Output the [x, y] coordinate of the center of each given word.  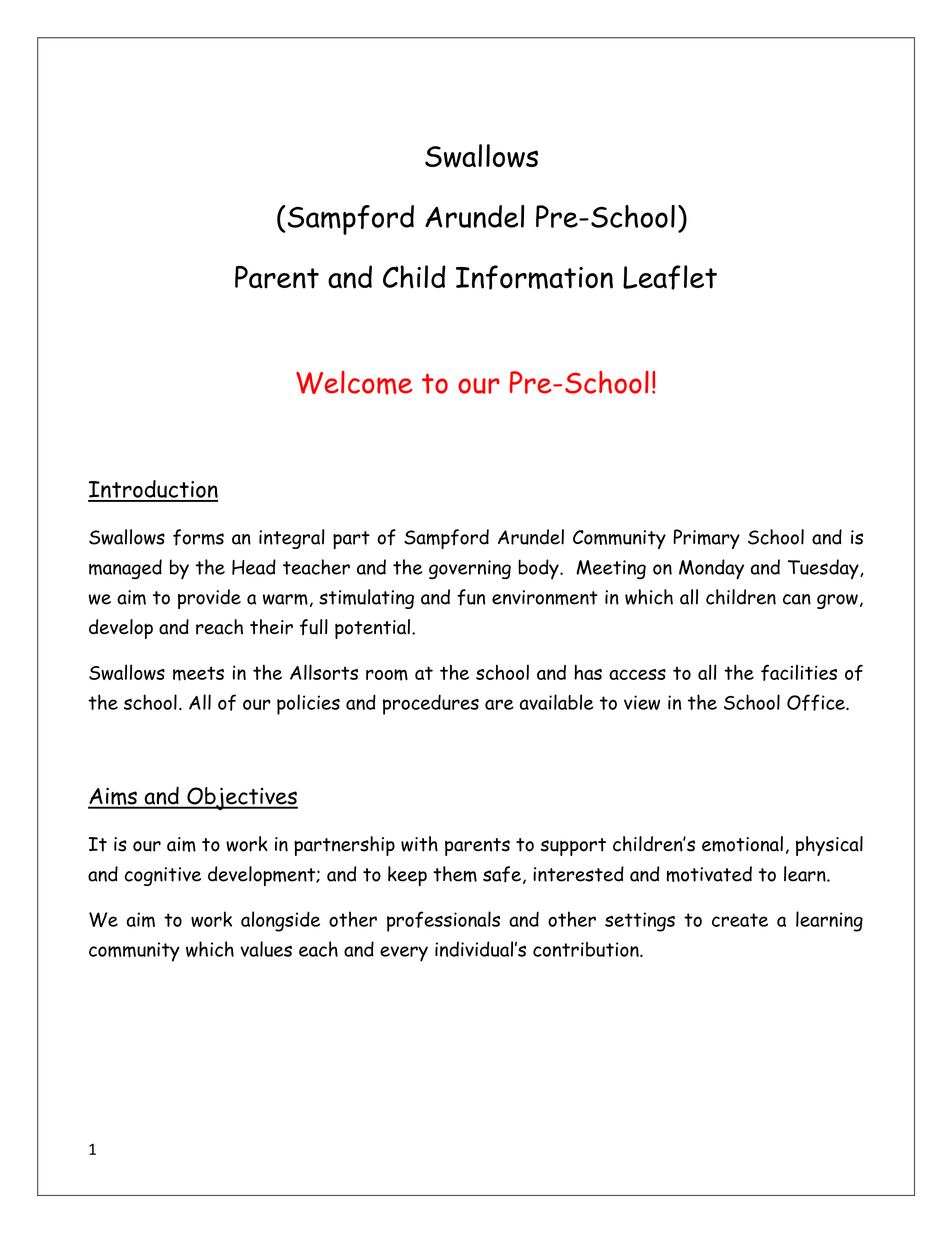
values [266, 949]
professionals [443, 921]
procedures [431, 704]
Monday [711, 569]
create [740, 920]
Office [817, 702]
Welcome [354, 383]
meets [198, 673]
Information [534, 277]
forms [198, 537]
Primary [706, 539]
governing [470, 569]
